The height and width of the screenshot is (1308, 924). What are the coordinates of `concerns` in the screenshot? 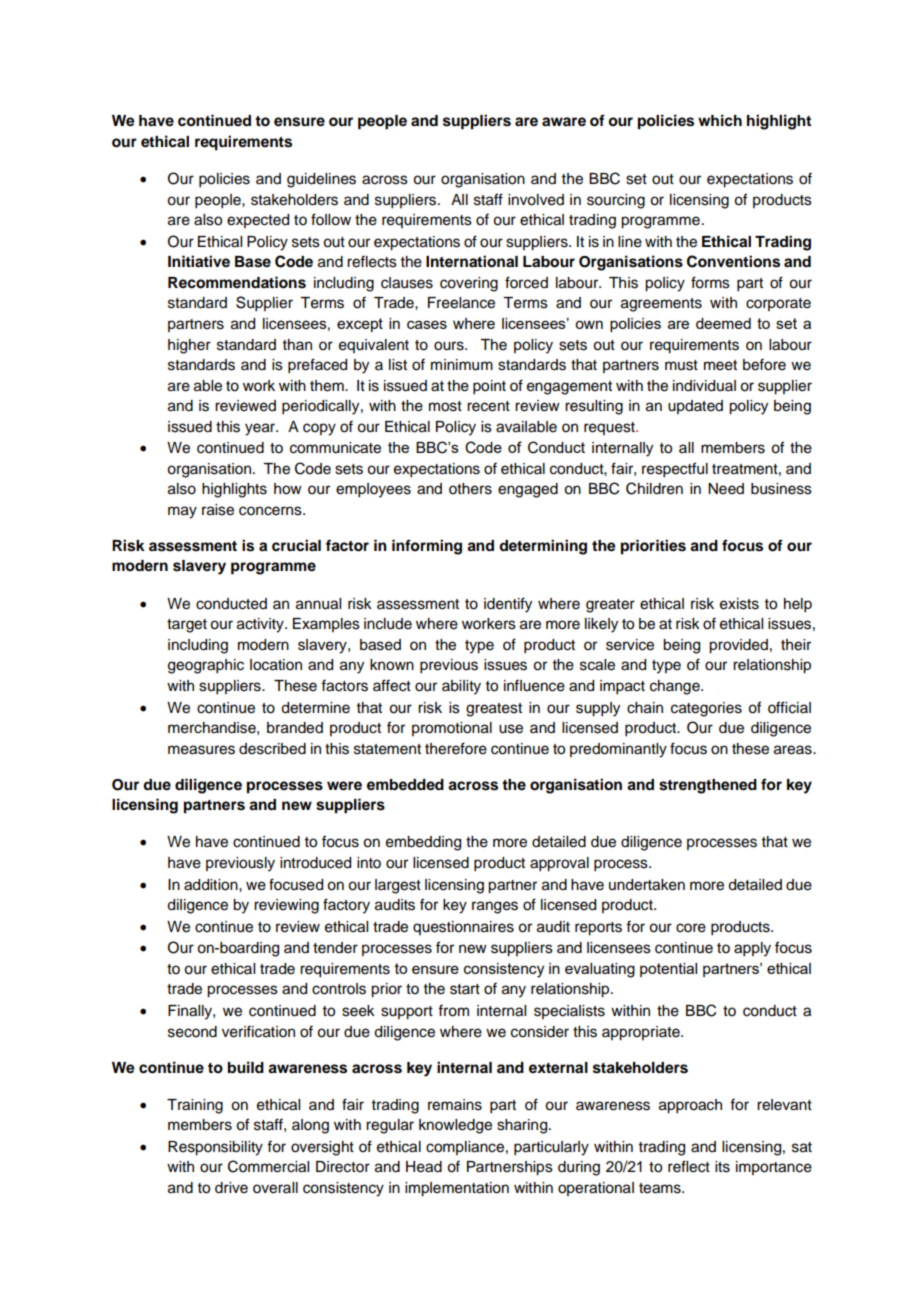 It's located at (271, 511).
